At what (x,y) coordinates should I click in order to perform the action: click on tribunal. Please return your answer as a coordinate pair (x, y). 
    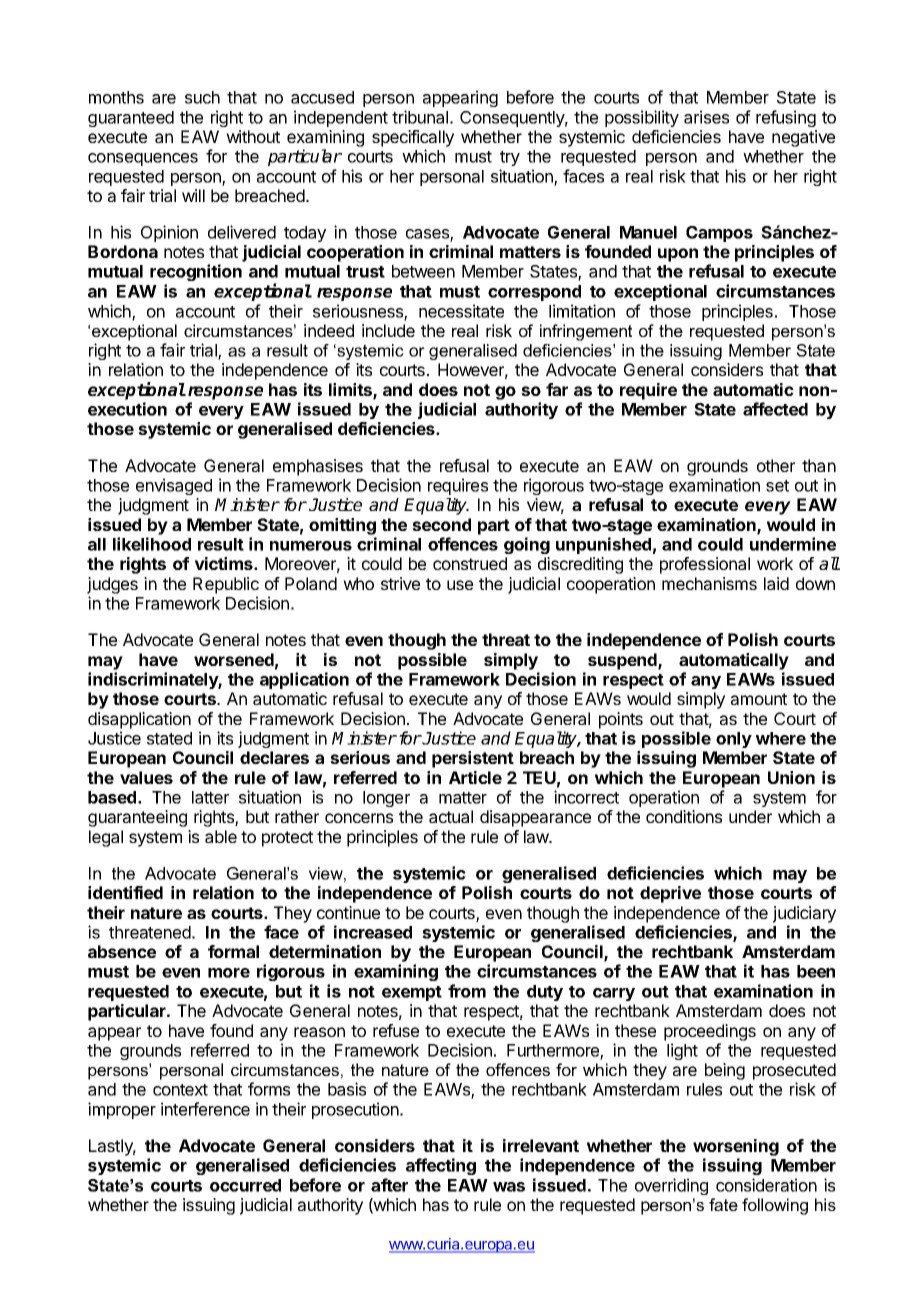
    Looking at the image, I should click on (420, 117).
